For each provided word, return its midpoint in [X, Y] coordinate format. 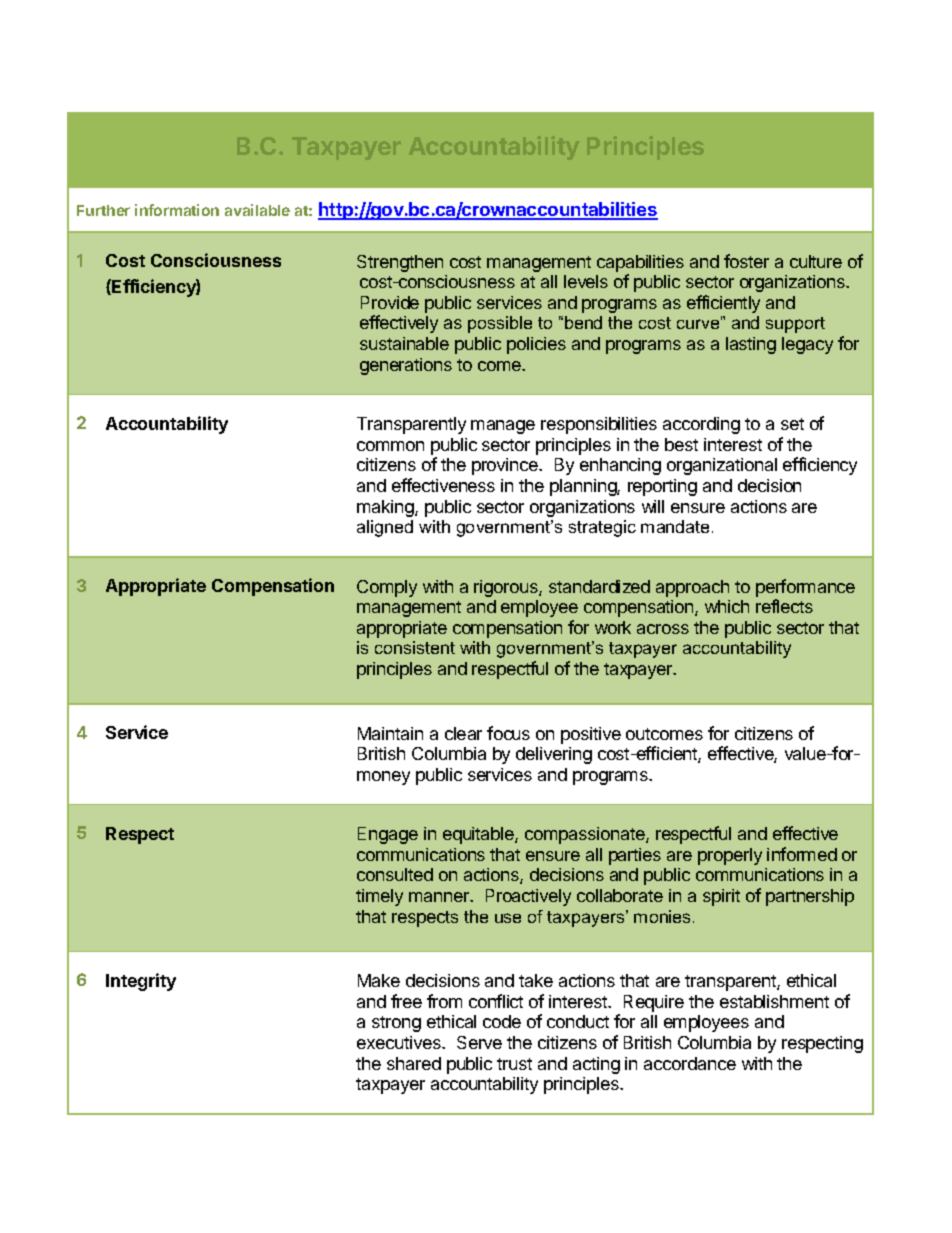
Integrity [141, 982]
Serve [479, 1042]
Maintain [390, 733]
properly [730, 856]
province [506, 466]
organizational [722, 466]
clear [463, 733]
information [177, 210]
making [386, 508]
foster [746, 261]
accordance [690, 1063]
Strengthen [400, 263]
